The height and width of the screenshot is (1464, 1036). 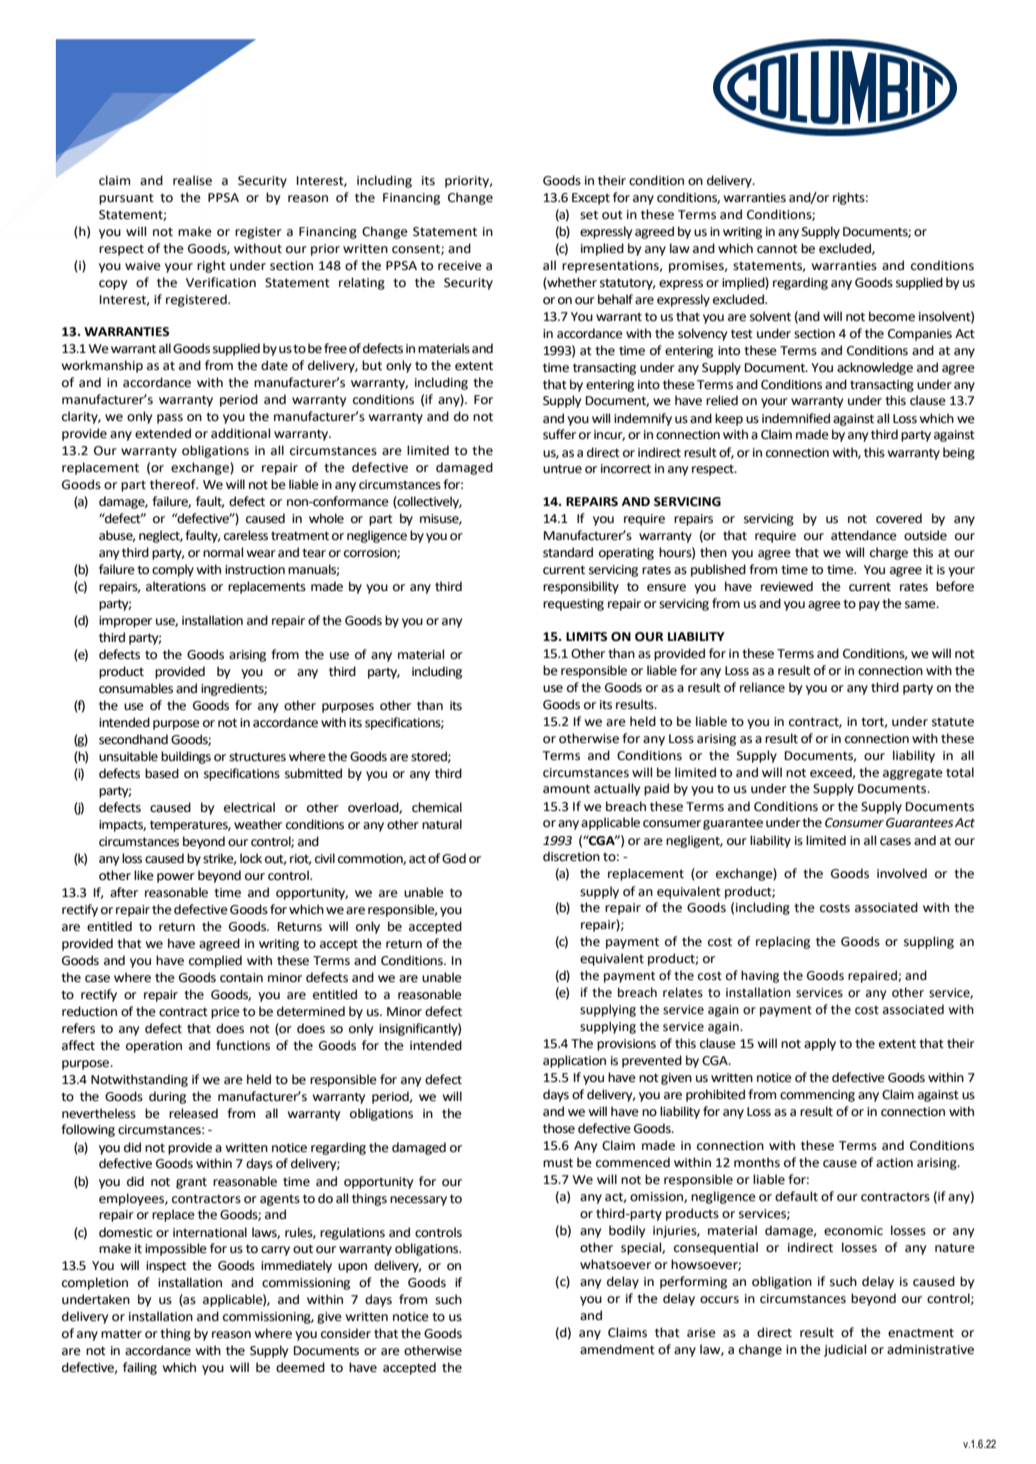 I want to click on amendment, so click(x=617, y=1349).
